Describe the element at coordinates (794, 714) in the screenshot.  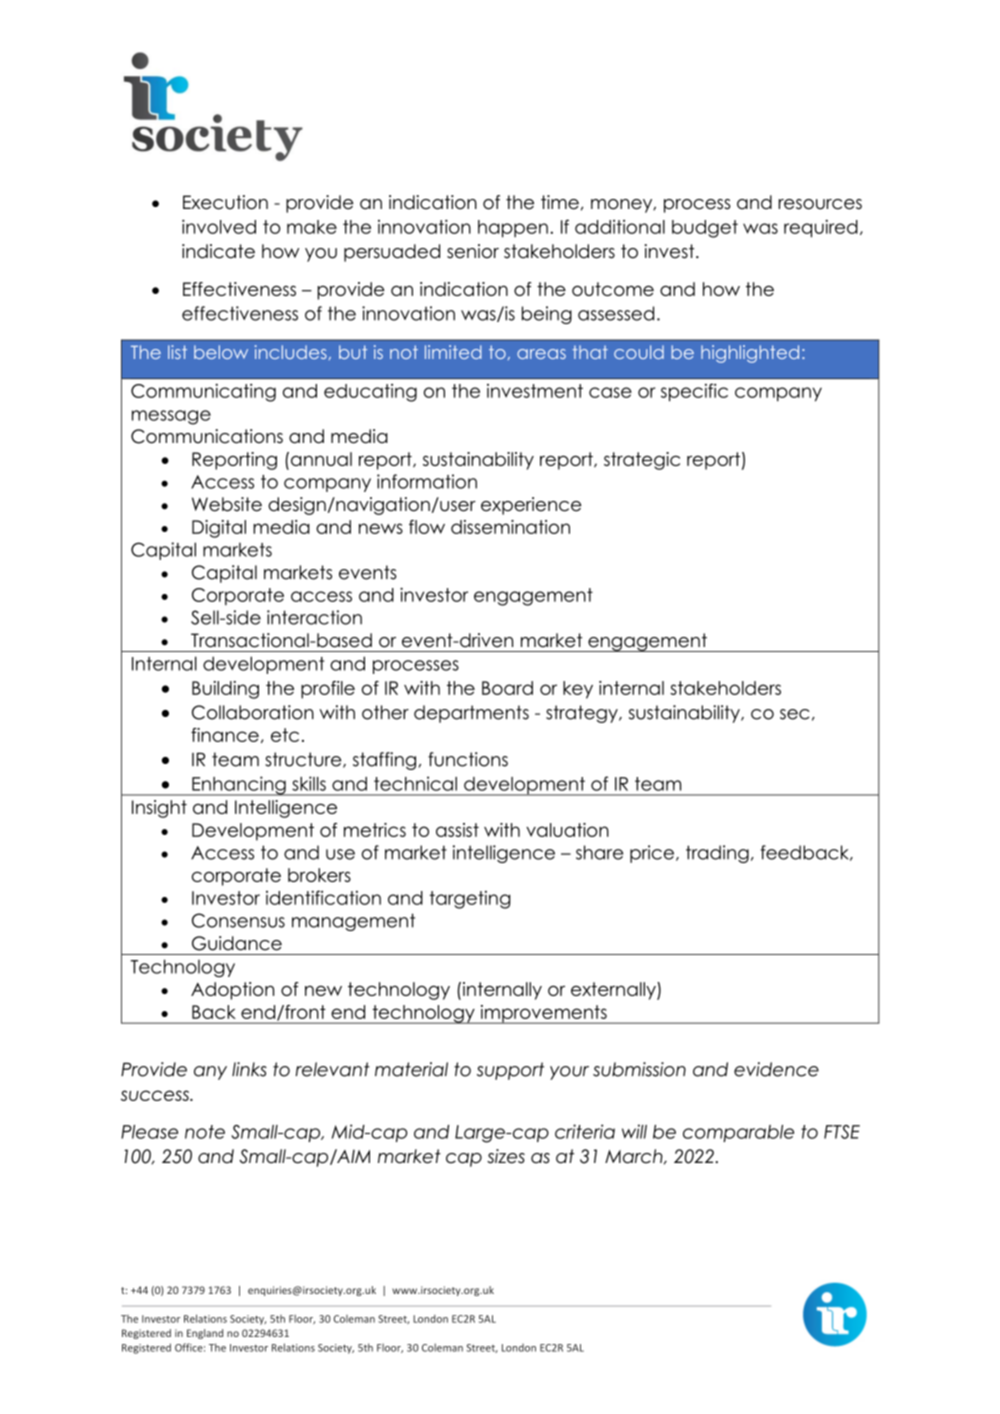
I see `sec` at that location.
